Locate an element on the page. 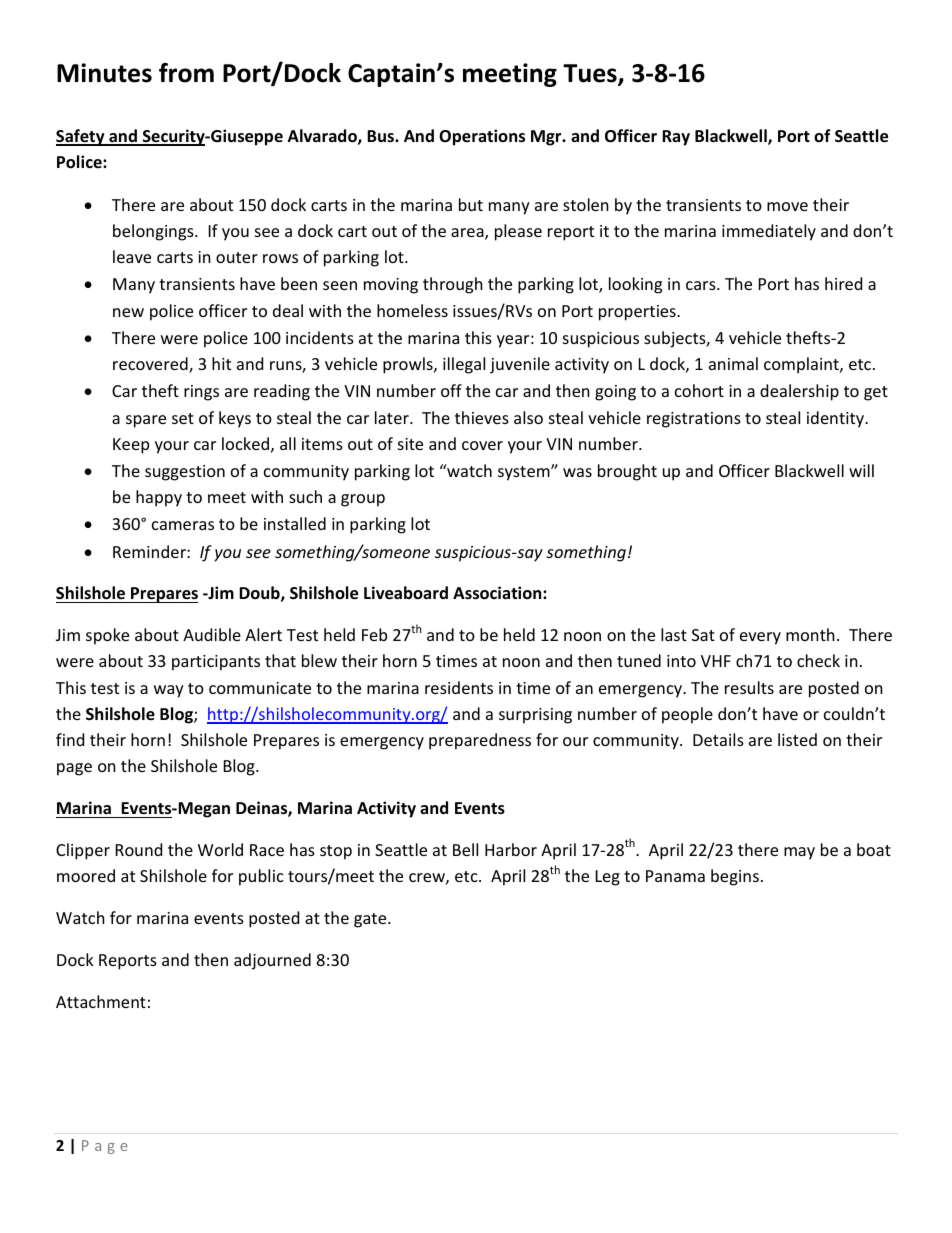  Association is located at coordinates (498, 593).
